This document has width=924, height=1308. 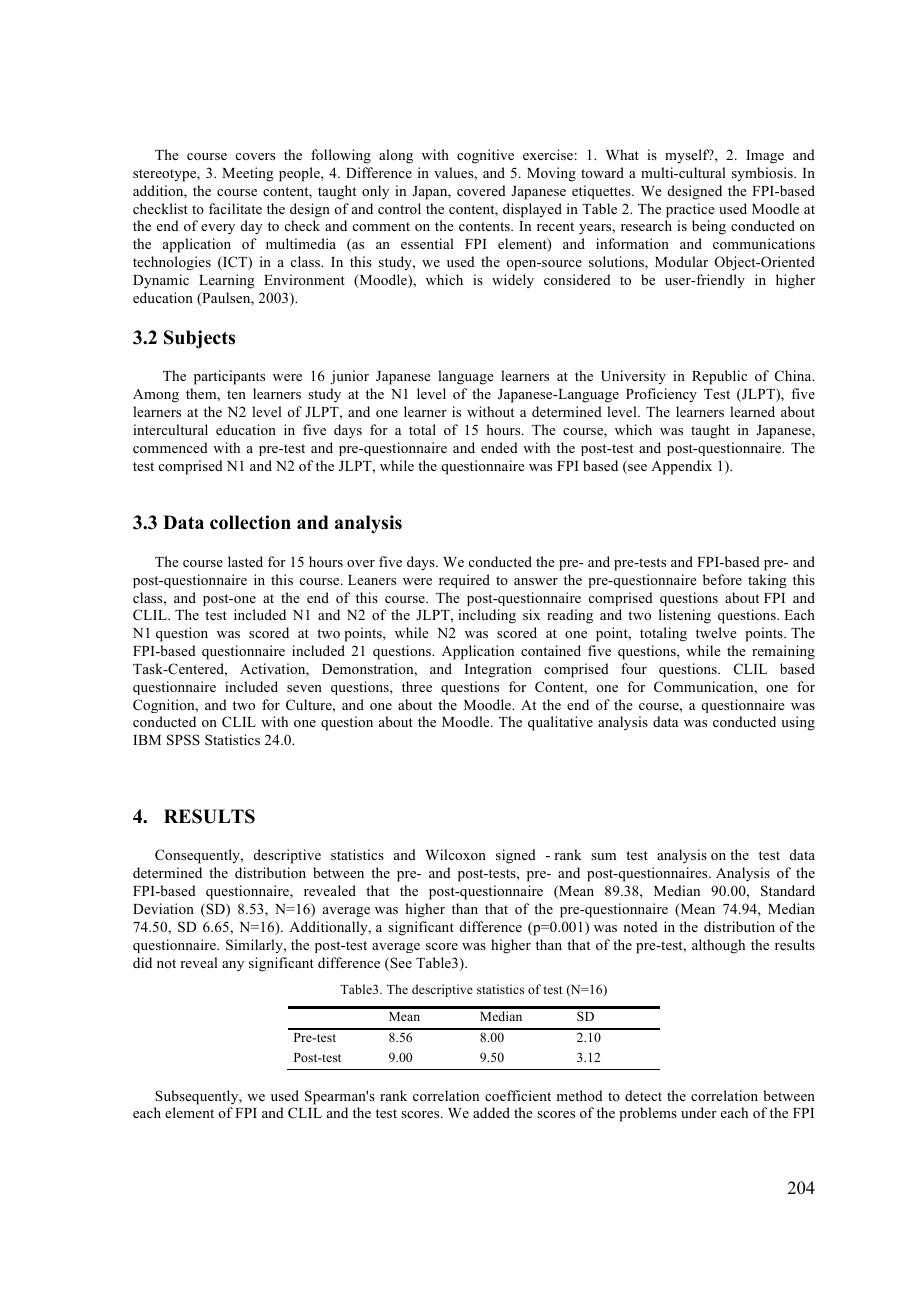 What do you see at coordinates (233, 966) in the document?
I see `any` at bounding box center [233, 966].
